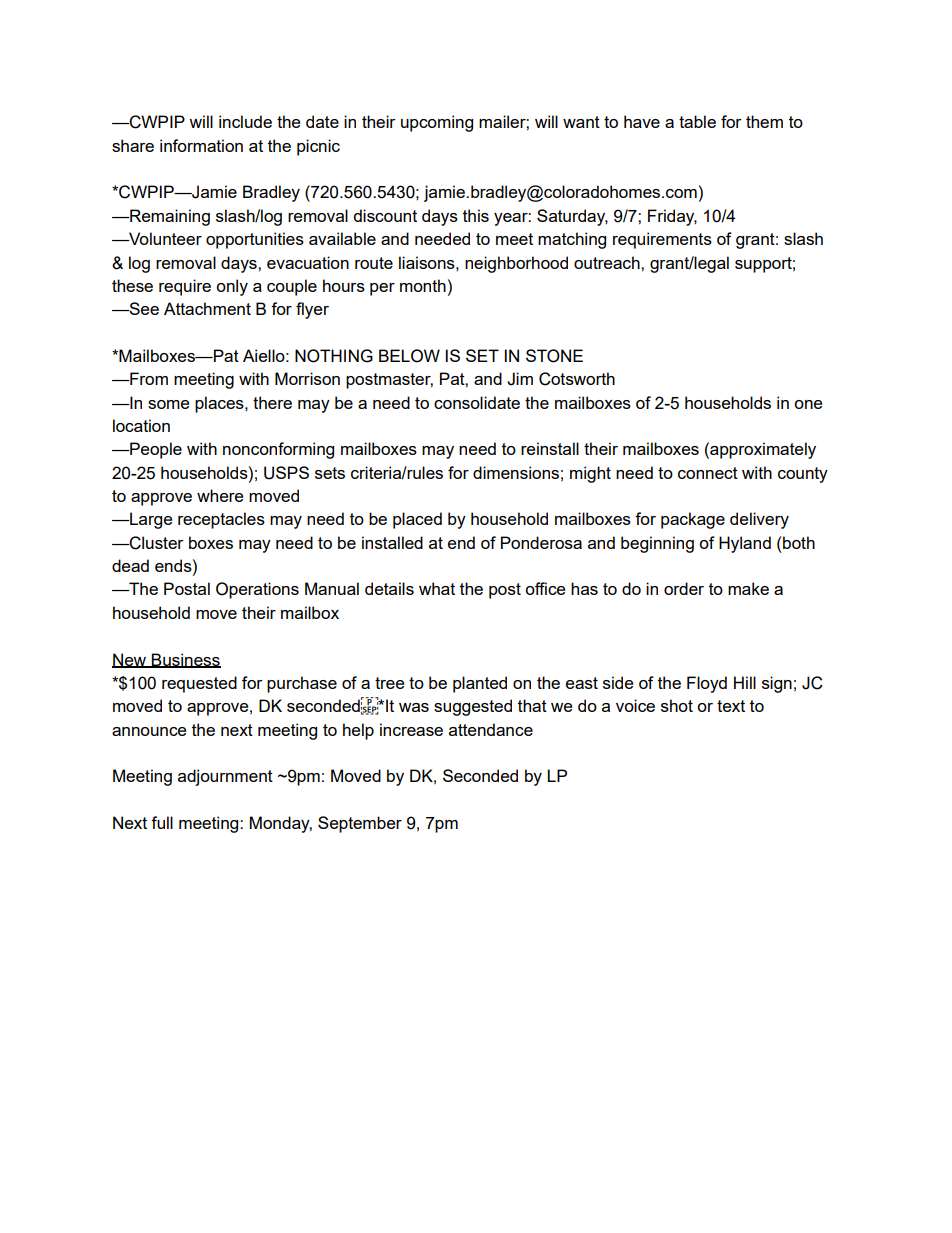 This screenshot has width=952, height=1233. What do you see at coordinates (220, 404) in the screenshot?
I see `places` at bounding box center [220, 404].
